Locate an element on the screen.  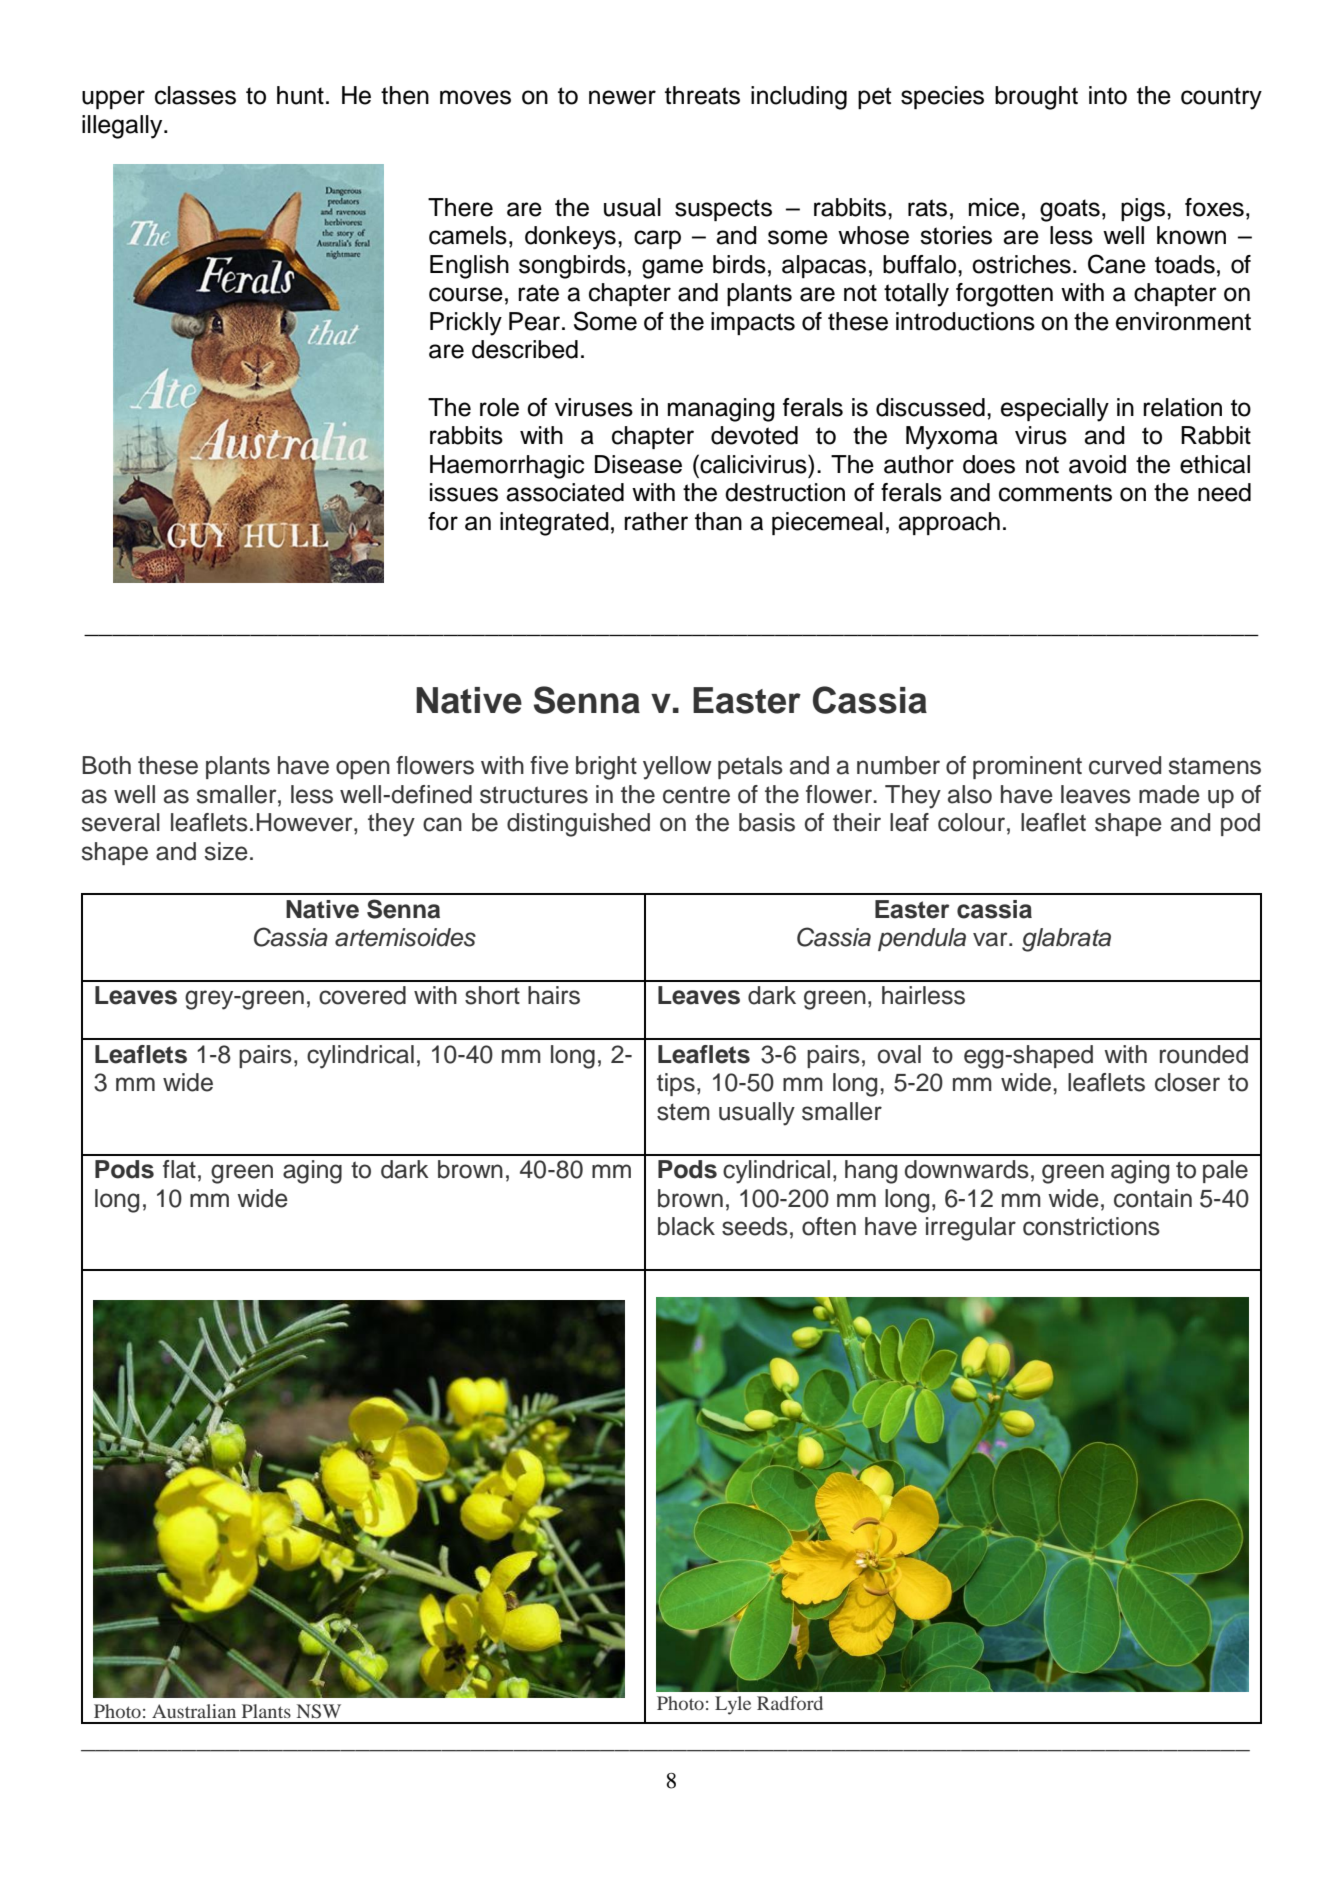
stem is located at coordinates (683, 1112).
